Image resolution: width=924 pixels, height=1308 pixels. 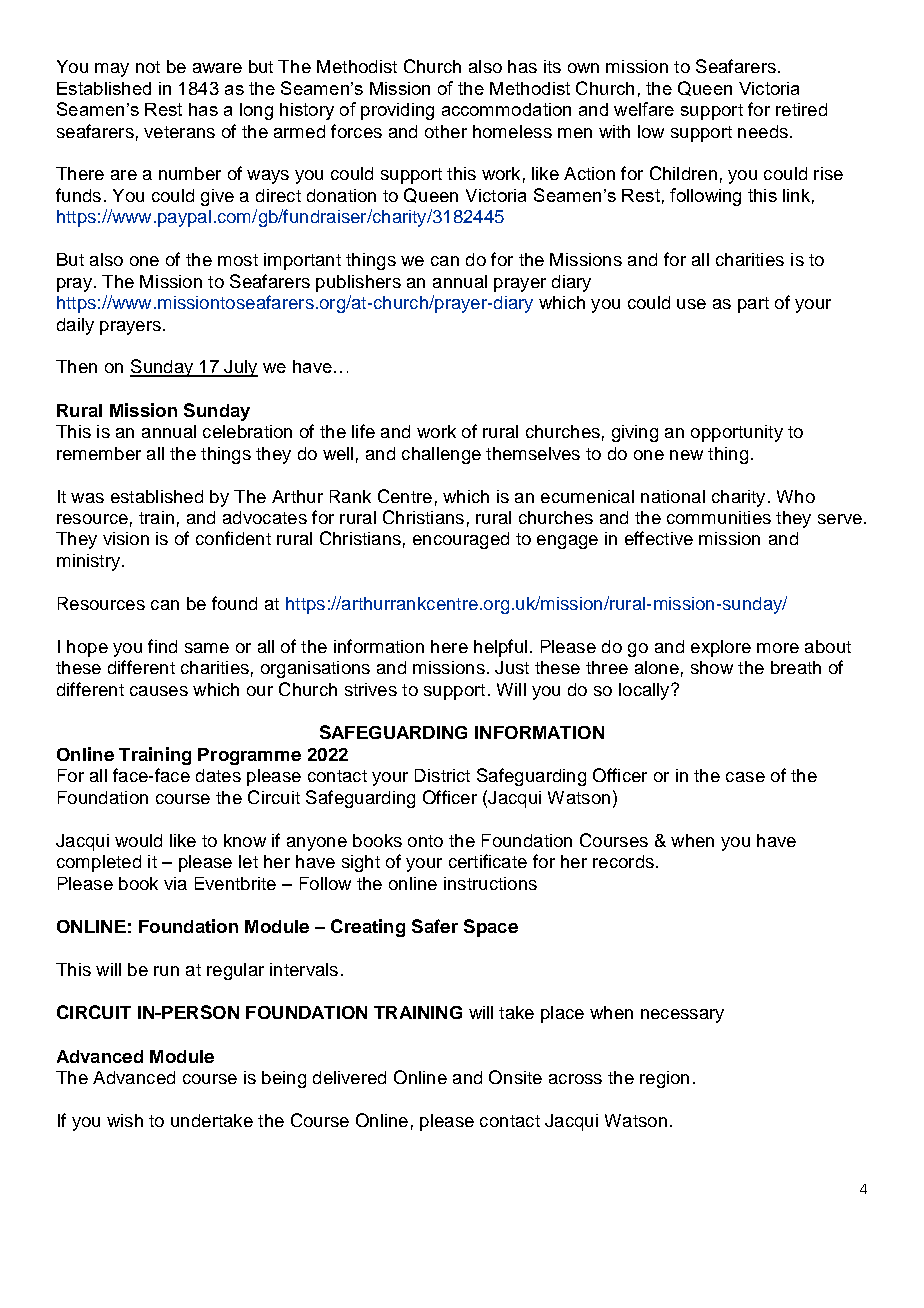 What do you see at coordinates (461, 540) in the image?
I see `encouraged` at bounding box center [461, 540].
